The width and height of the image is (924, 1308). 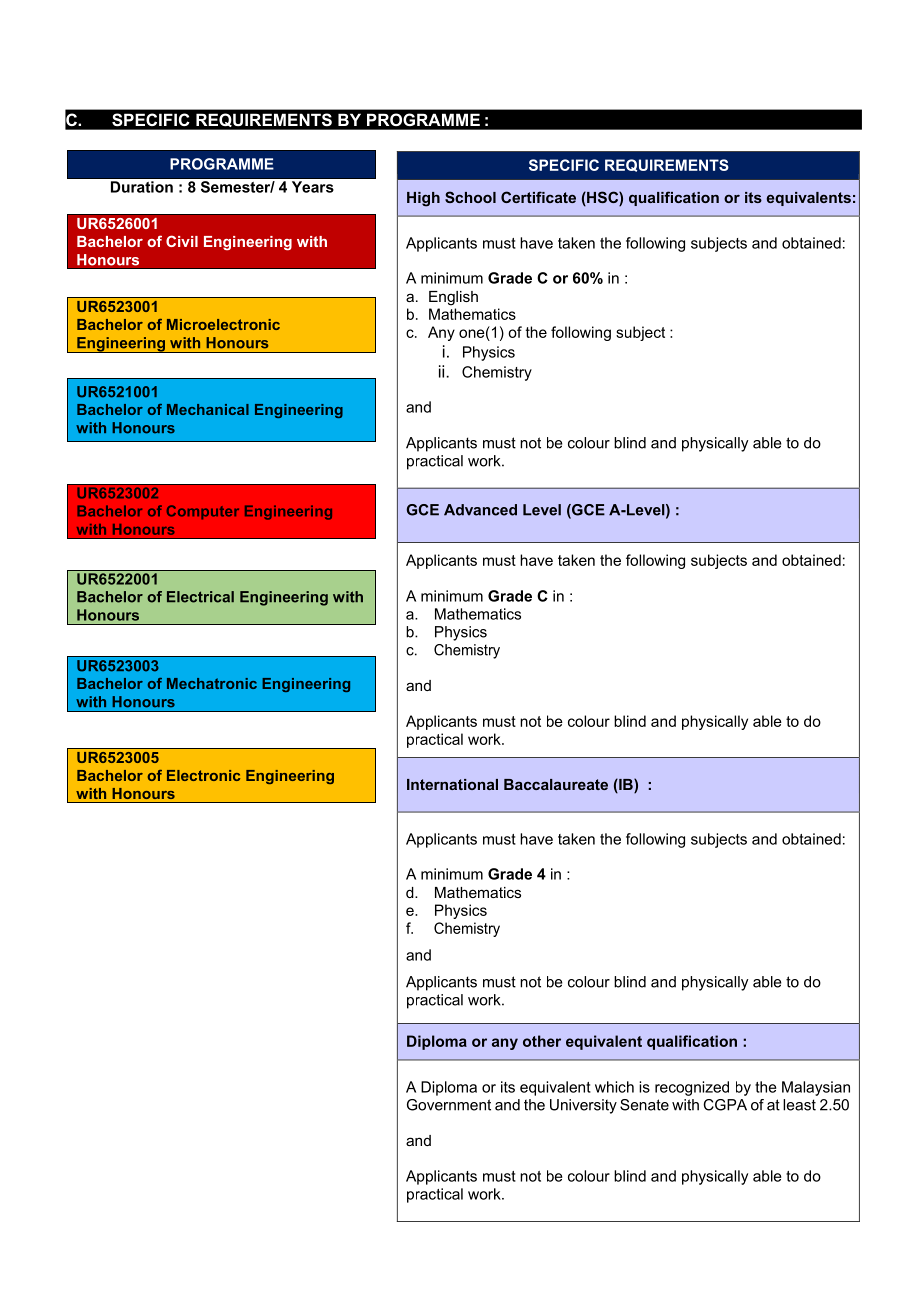 What do you see at coordinates (470, 197) in the image?
I see `School` at bounding box center [470, 197].
